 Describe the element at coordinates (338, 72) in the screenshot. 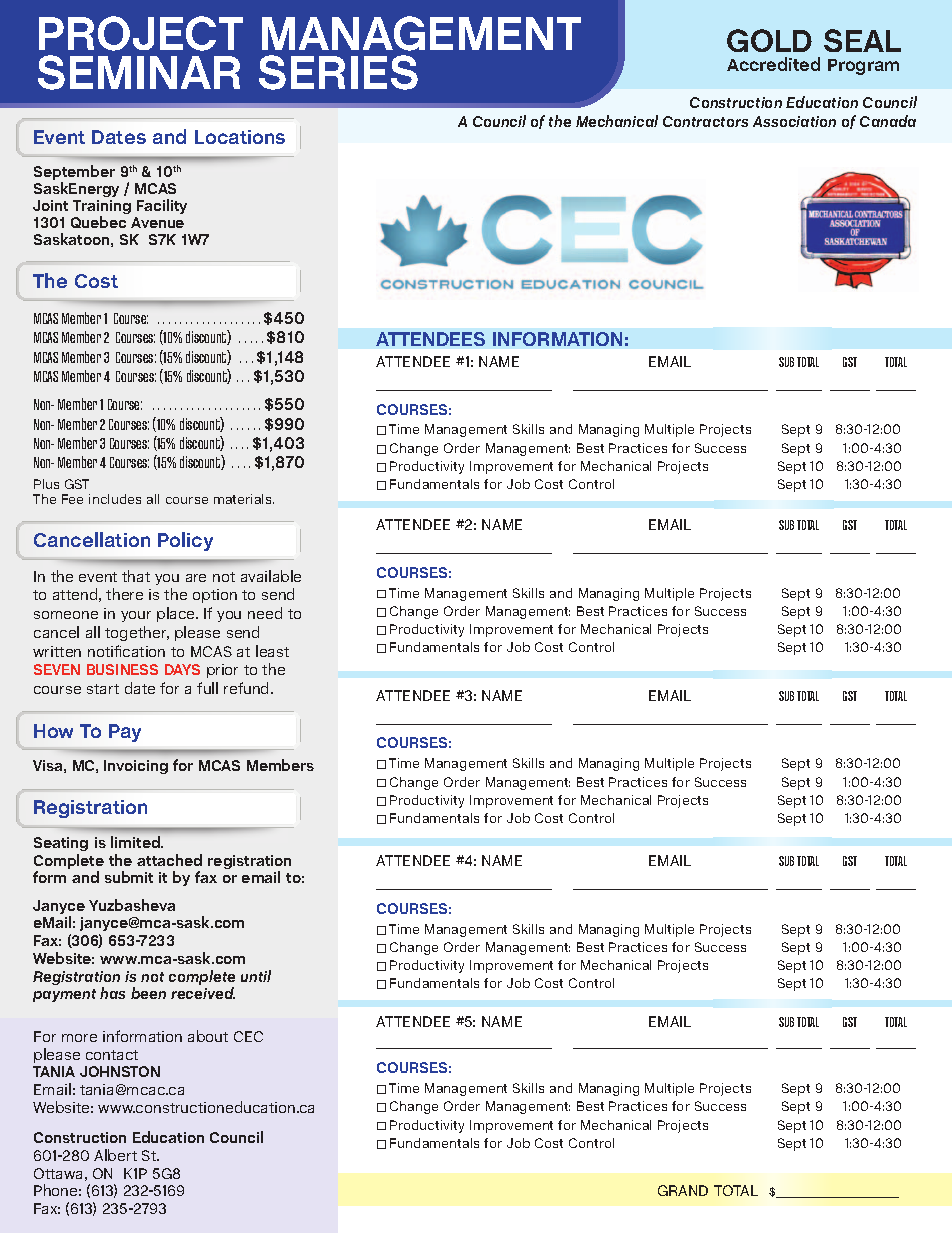

I see `SERIES` at that location.
